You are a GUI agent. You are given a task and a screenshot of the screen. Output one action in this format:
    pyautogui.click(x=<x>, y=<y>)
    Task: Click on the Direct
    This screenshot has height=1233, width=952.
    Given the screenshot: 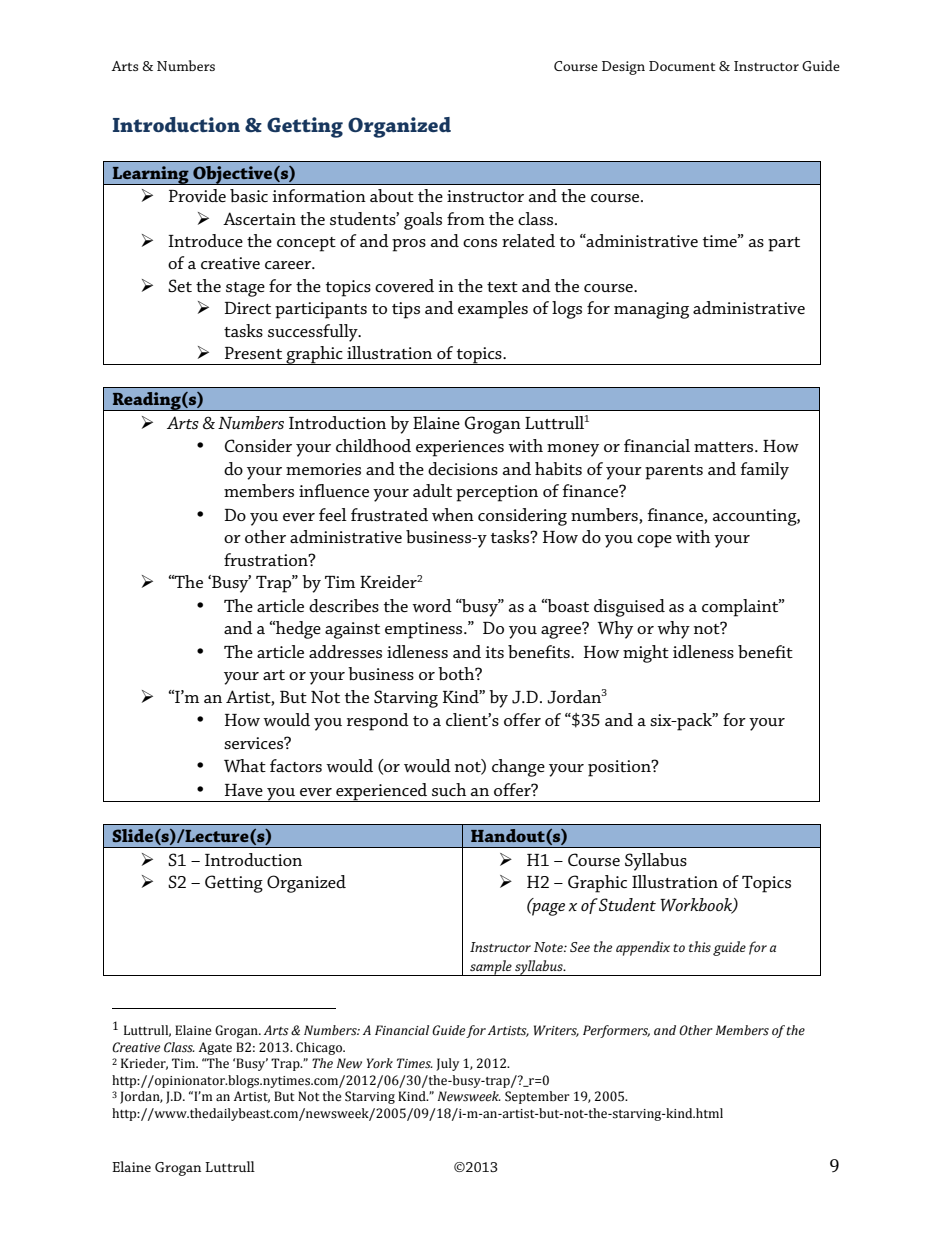 What is the action you would take?
    pyautogui.click(x=248, y=308)
